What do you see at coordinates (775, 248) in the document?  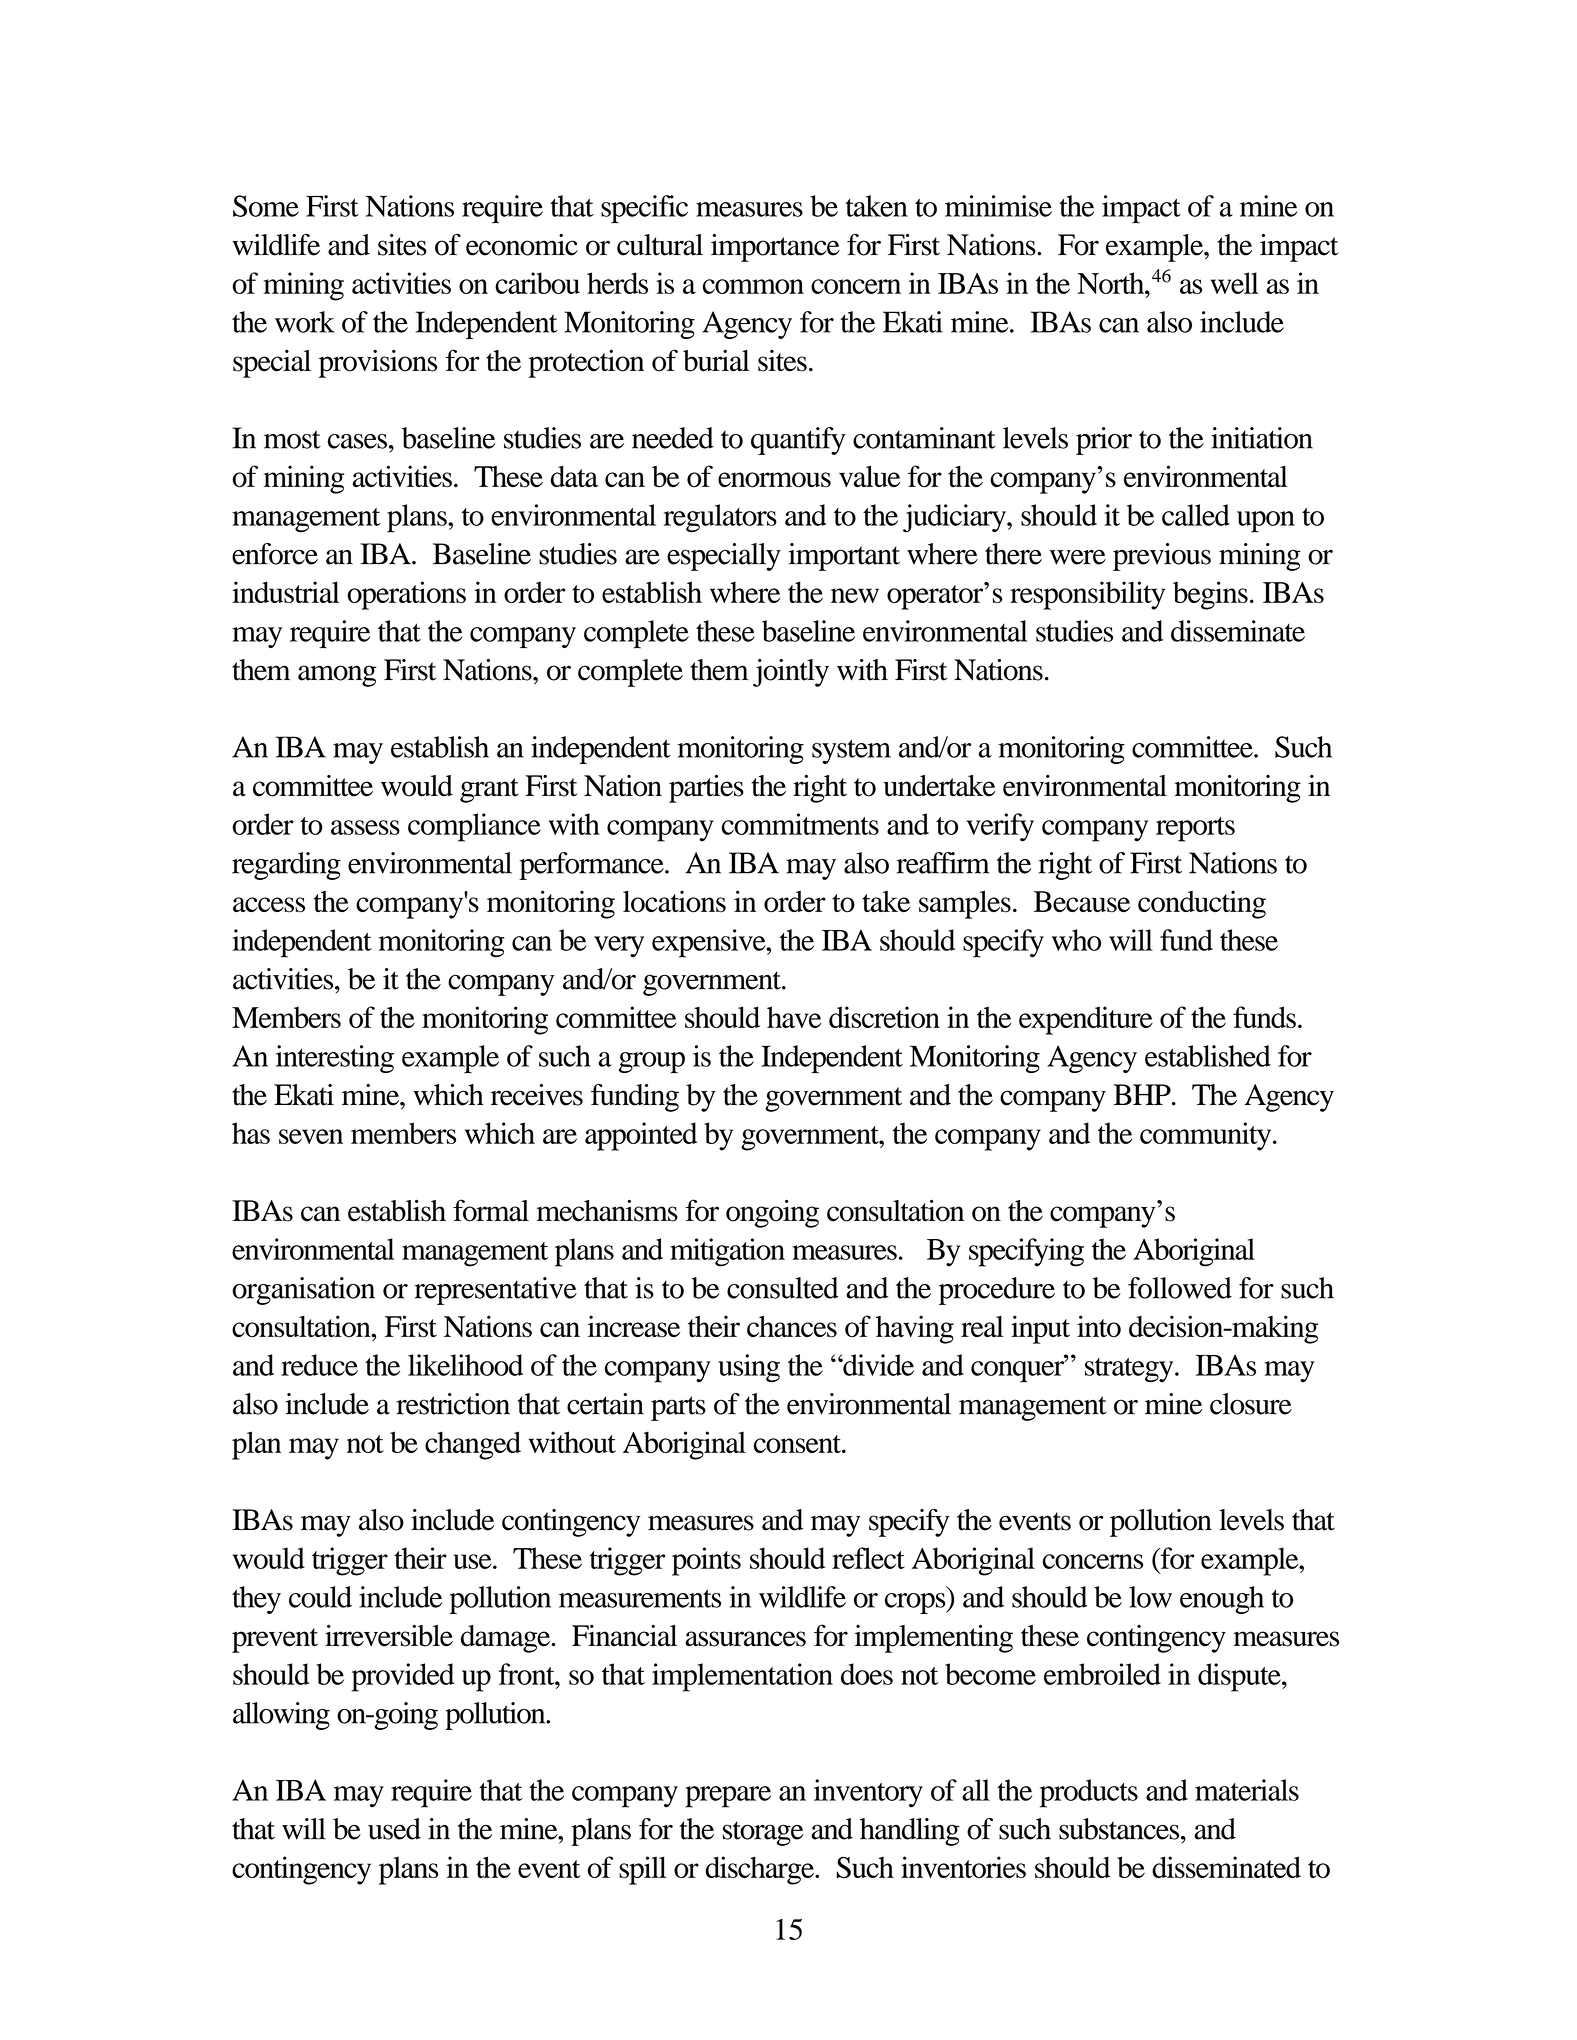 I see `importance` at bounding box center [775, 248].
